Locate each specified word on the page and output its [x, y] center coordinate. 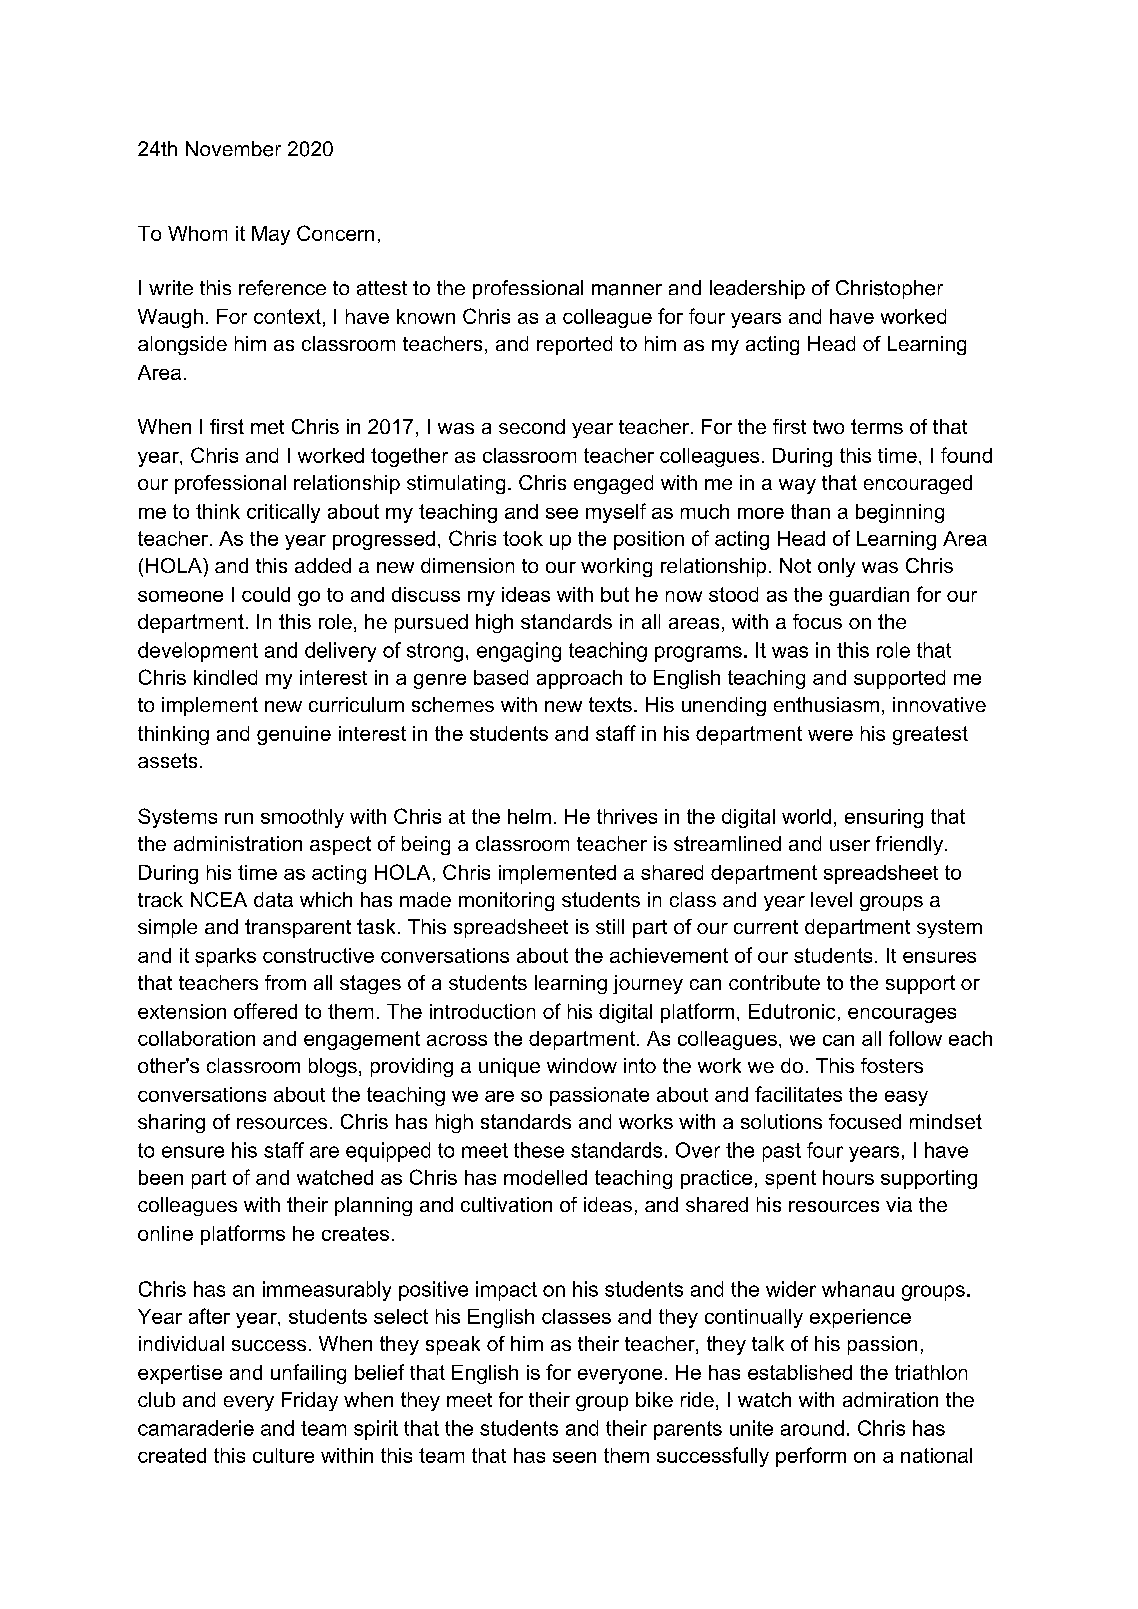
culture [283, 1455]
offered [265, 1011]
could [266, 594]
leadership [757, 289]
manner [627, 290]
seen [574, 1457]
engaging [519, 652]
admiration [890, 1399]
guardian [869, 596]
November [233, 149]
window [582, 1065]
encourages [902, 1015]
